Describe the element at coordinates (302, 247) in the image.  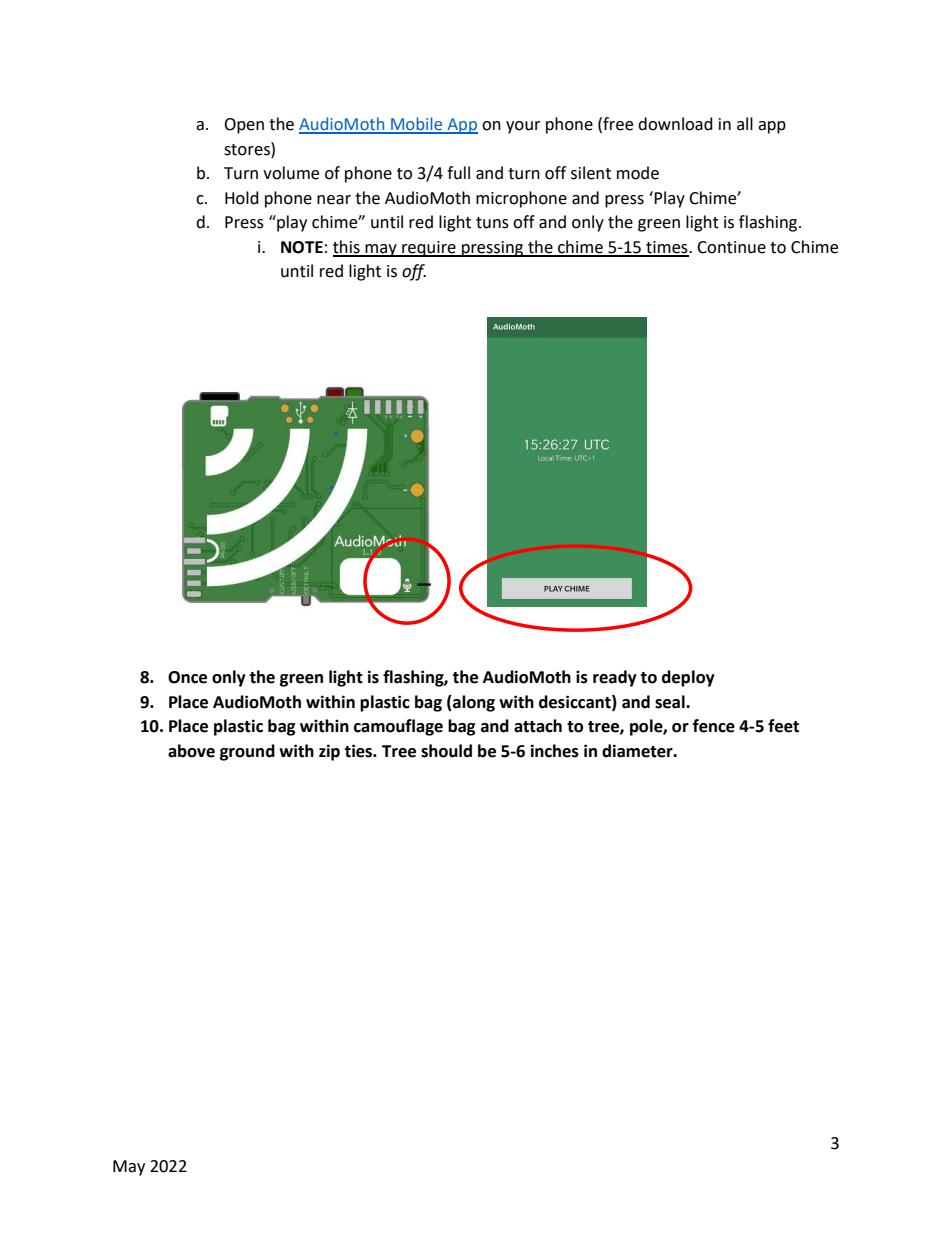
I see `NOTE` at that location.
